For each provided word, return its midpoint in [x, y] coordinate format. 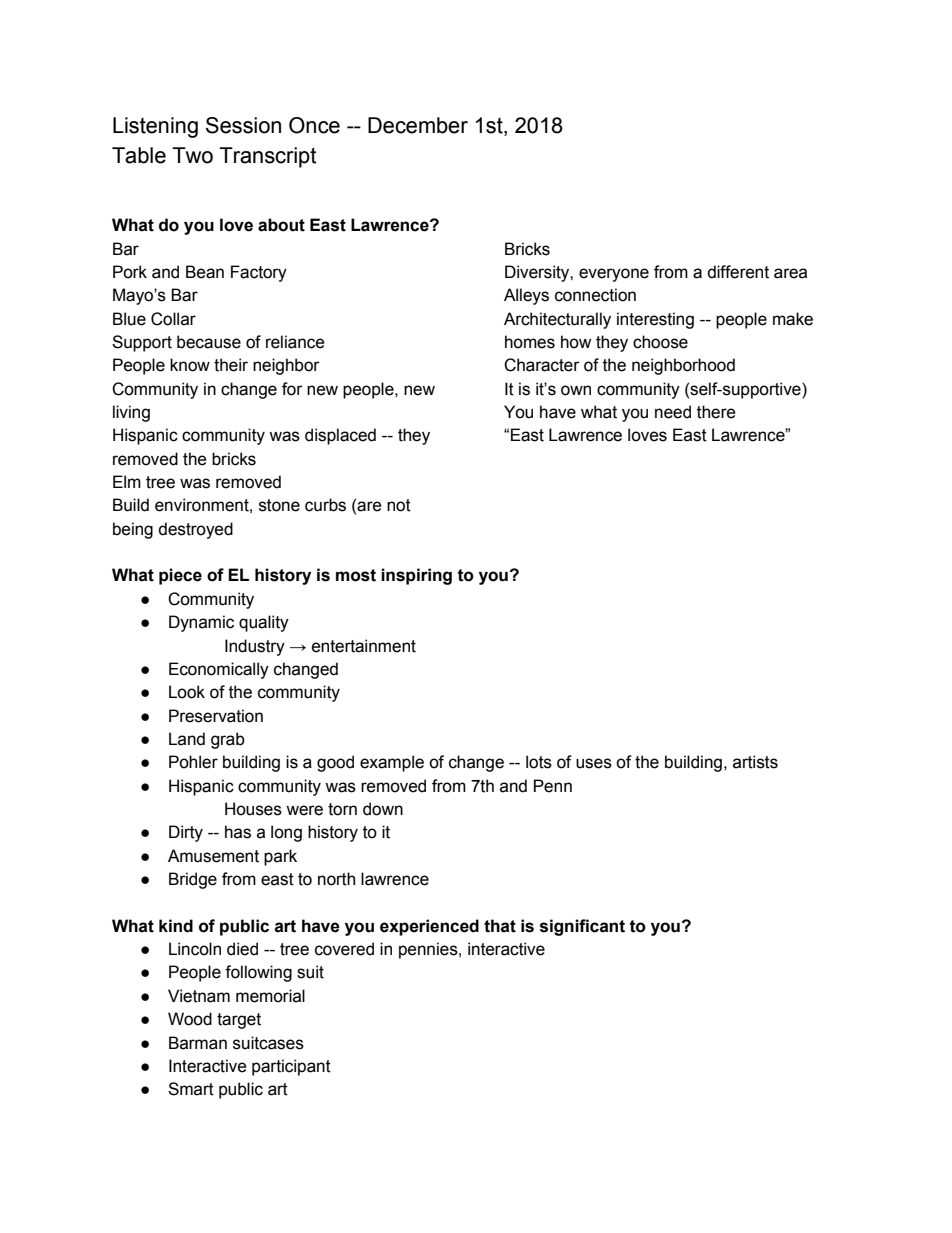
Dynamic [201, 623]
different [738, 272]
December [418, 125]
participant [291, 1067]
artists [755, 762]
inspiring [416, 576]
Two [192, 155]
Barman [198, 1043]
